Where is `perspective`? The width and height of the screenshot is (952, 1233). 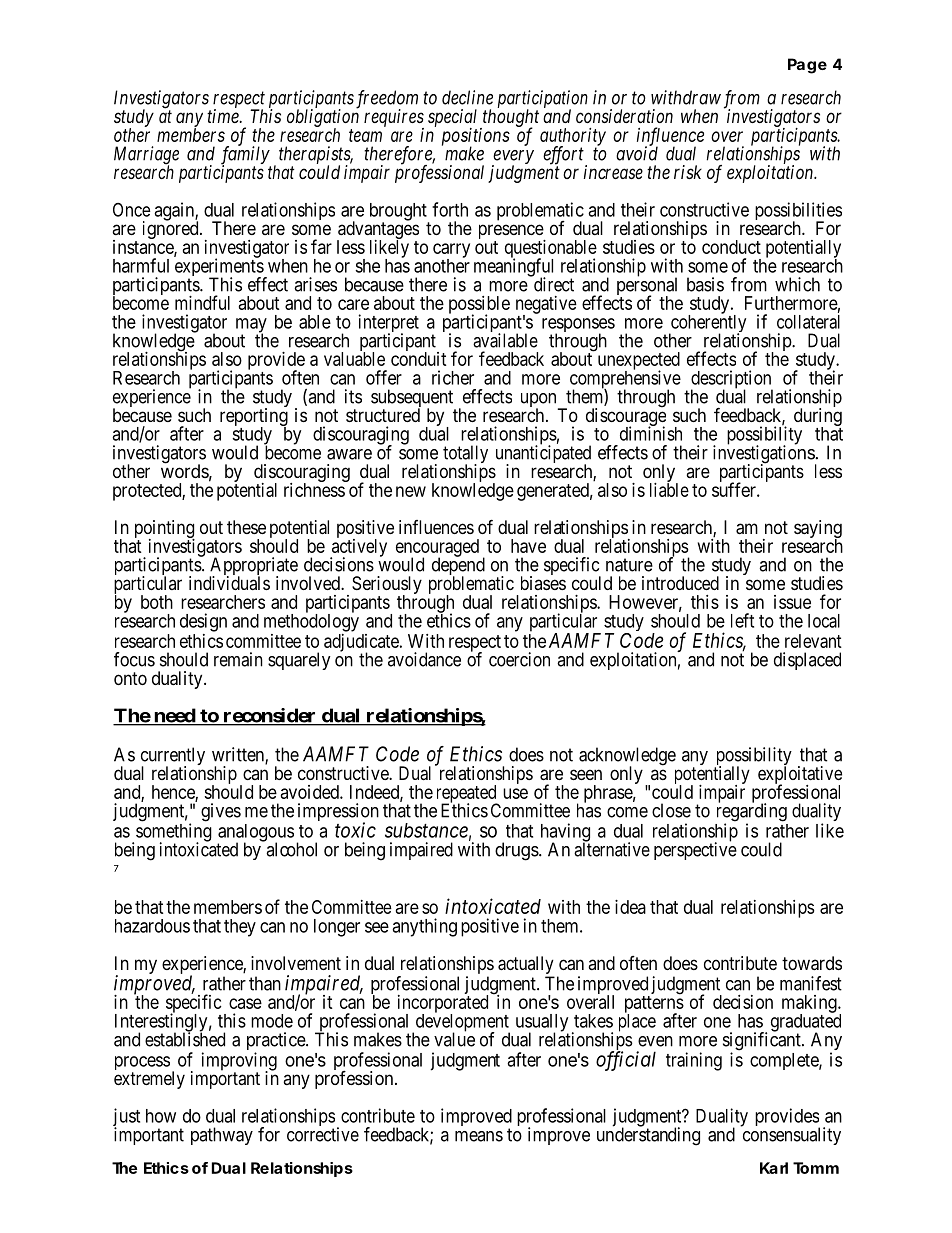
perspective is located at coordinates (695, 850).
